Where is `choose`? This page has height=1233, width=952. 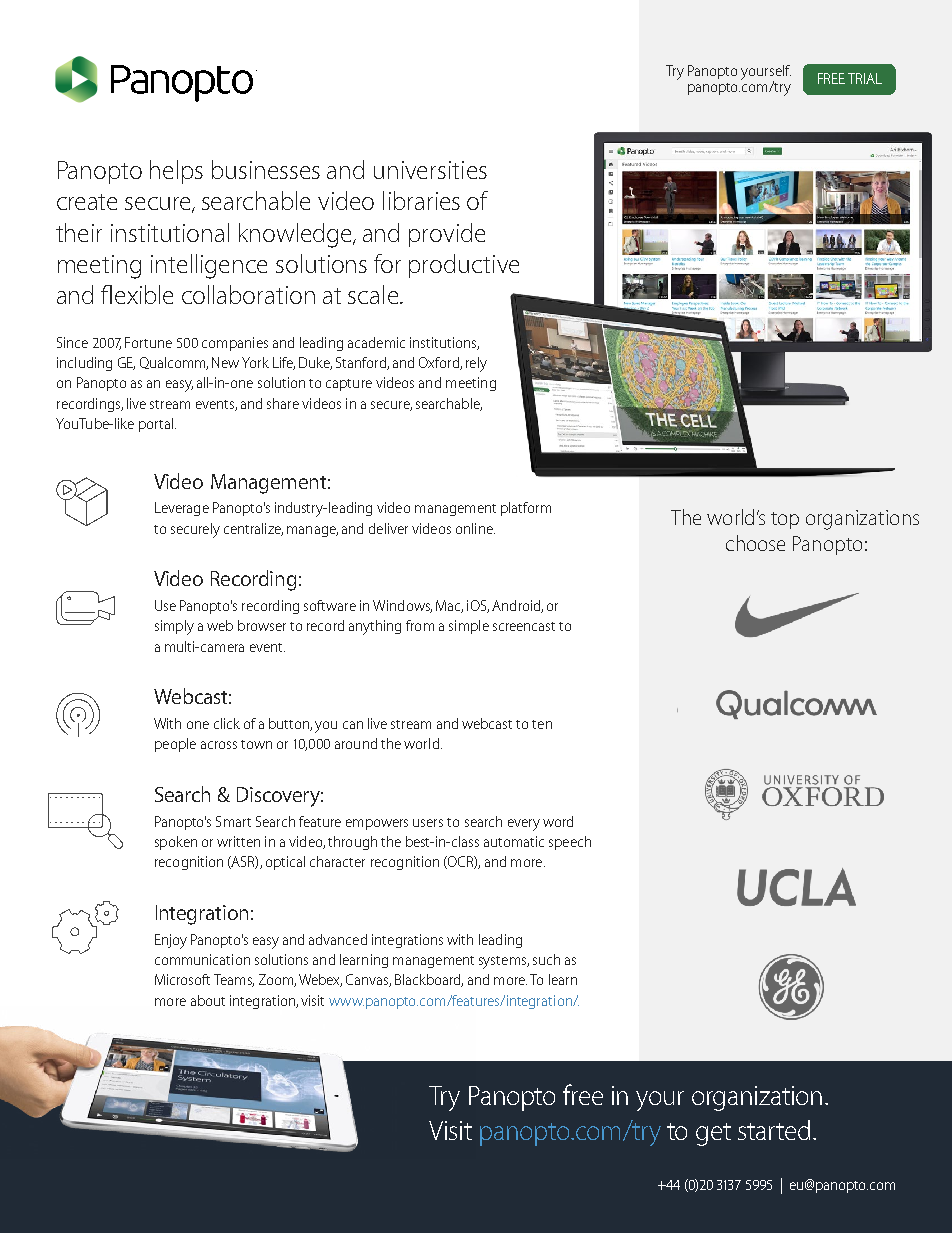
choose is located at coordinates (755, 543).
